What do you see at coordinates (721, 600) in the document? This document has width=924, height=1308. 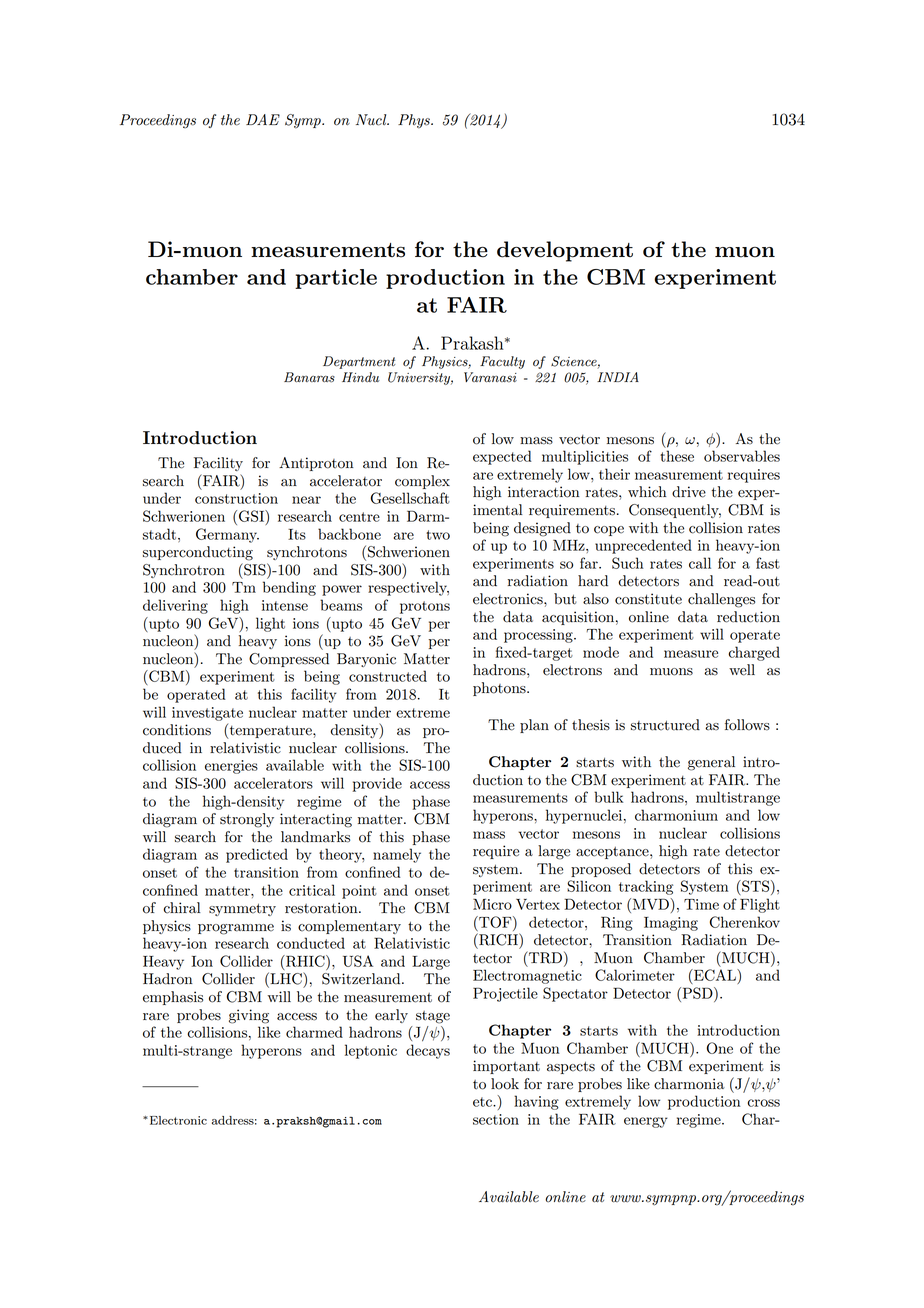 I see `challenges` at bounding box center [721, 600].
